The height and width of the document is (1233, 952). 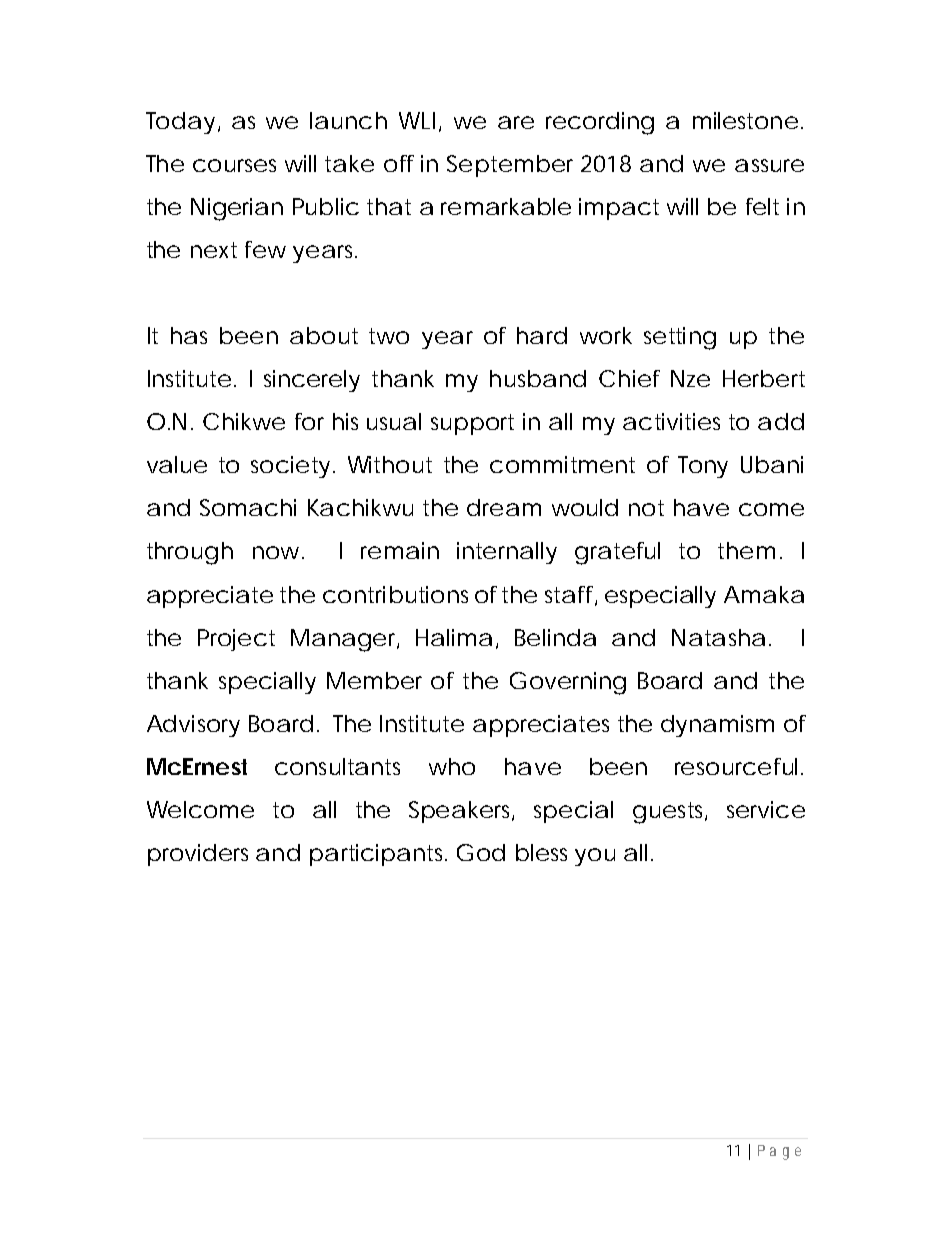 I want to click on God, so click(x=481, y=852).
